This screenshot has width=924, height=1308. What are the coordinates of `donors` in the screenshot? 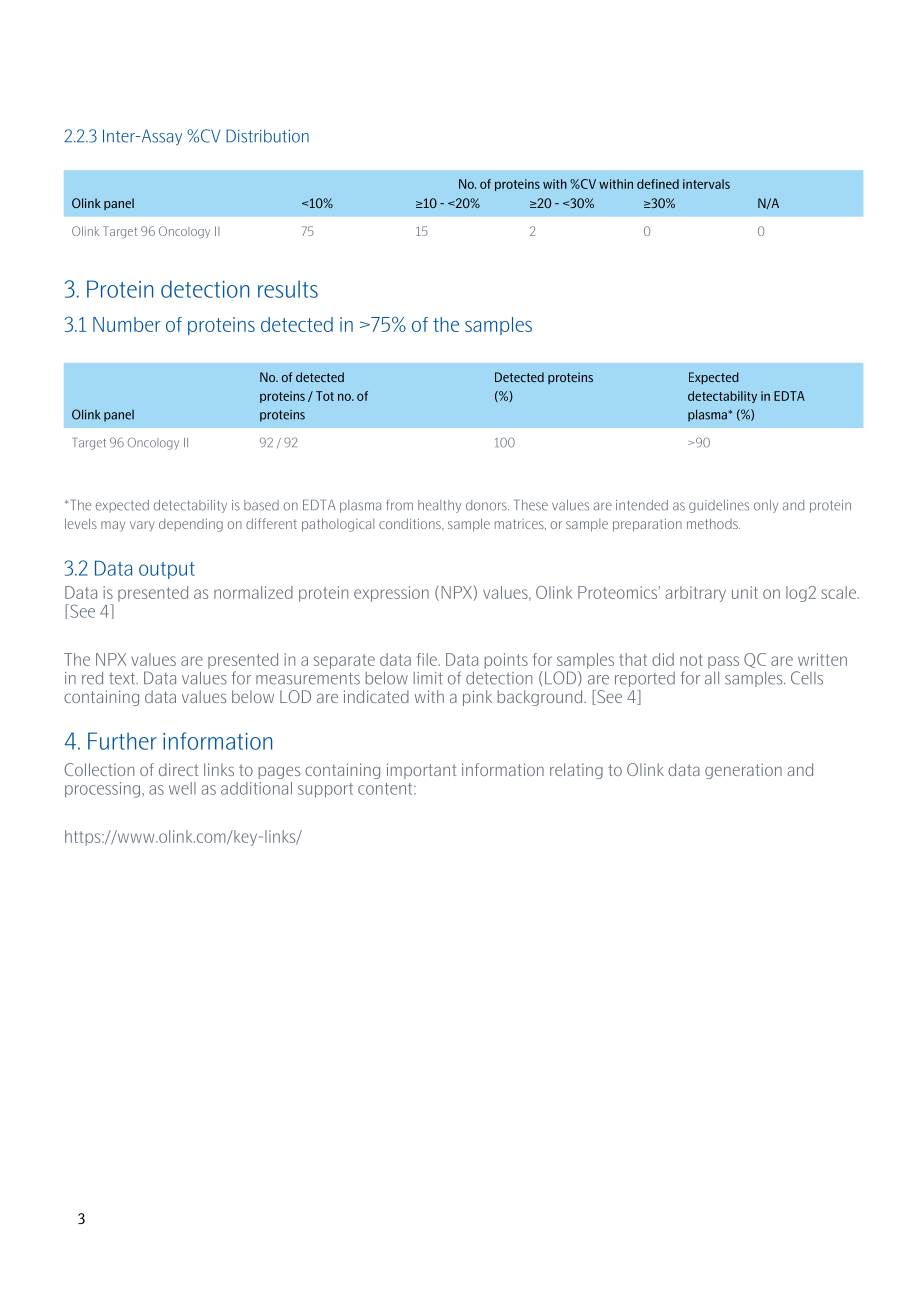 It's located at (487, 505).
